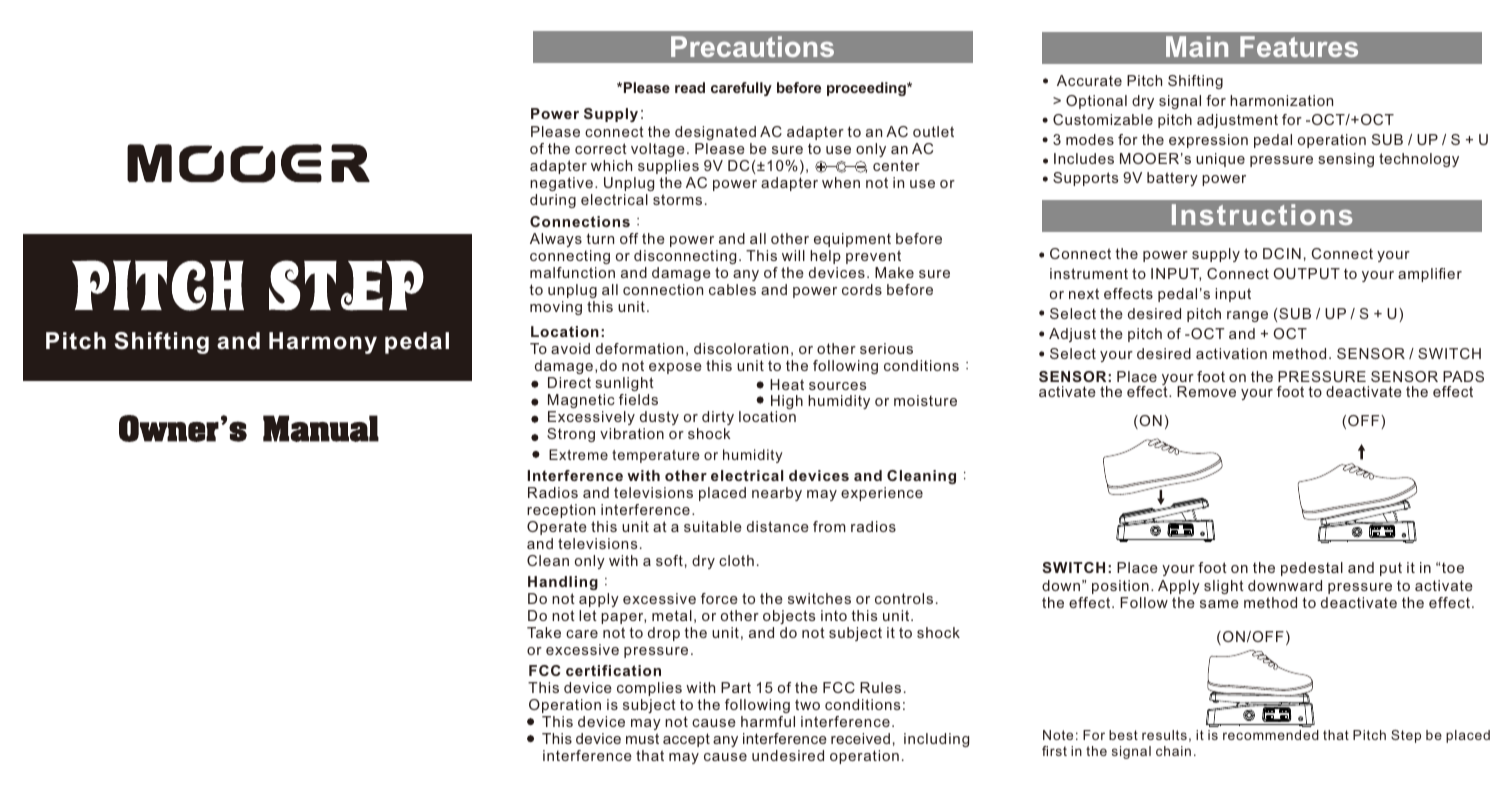 Image resolution: width=1512 pixels, height=806 pixels. What do you see at coordinates (1271, 735) in the screenshot?
I see `recommended` at bounding box center [1271, 735].
